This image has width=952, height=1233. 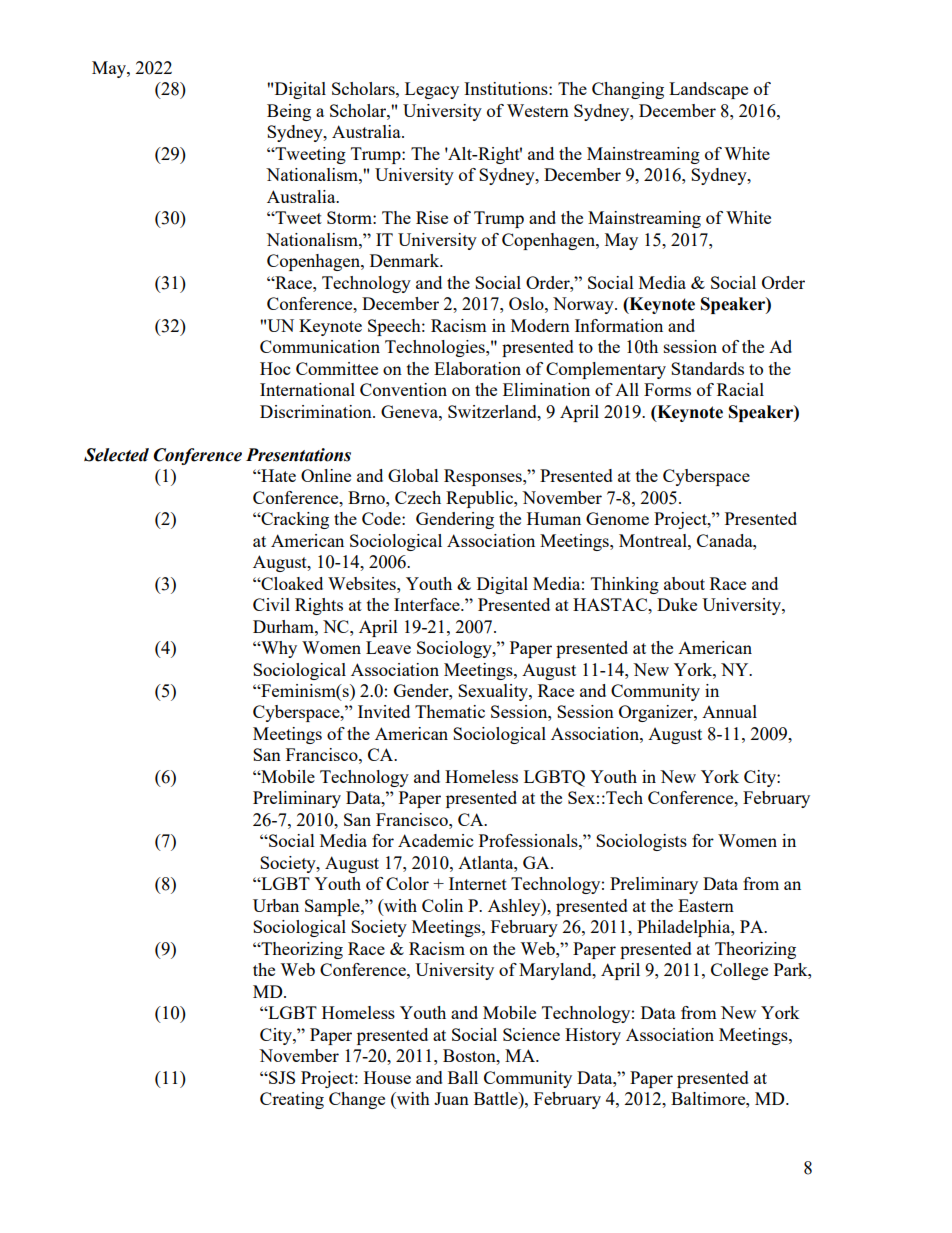 I want to click on SJS, so click(x=281, y=1077).
